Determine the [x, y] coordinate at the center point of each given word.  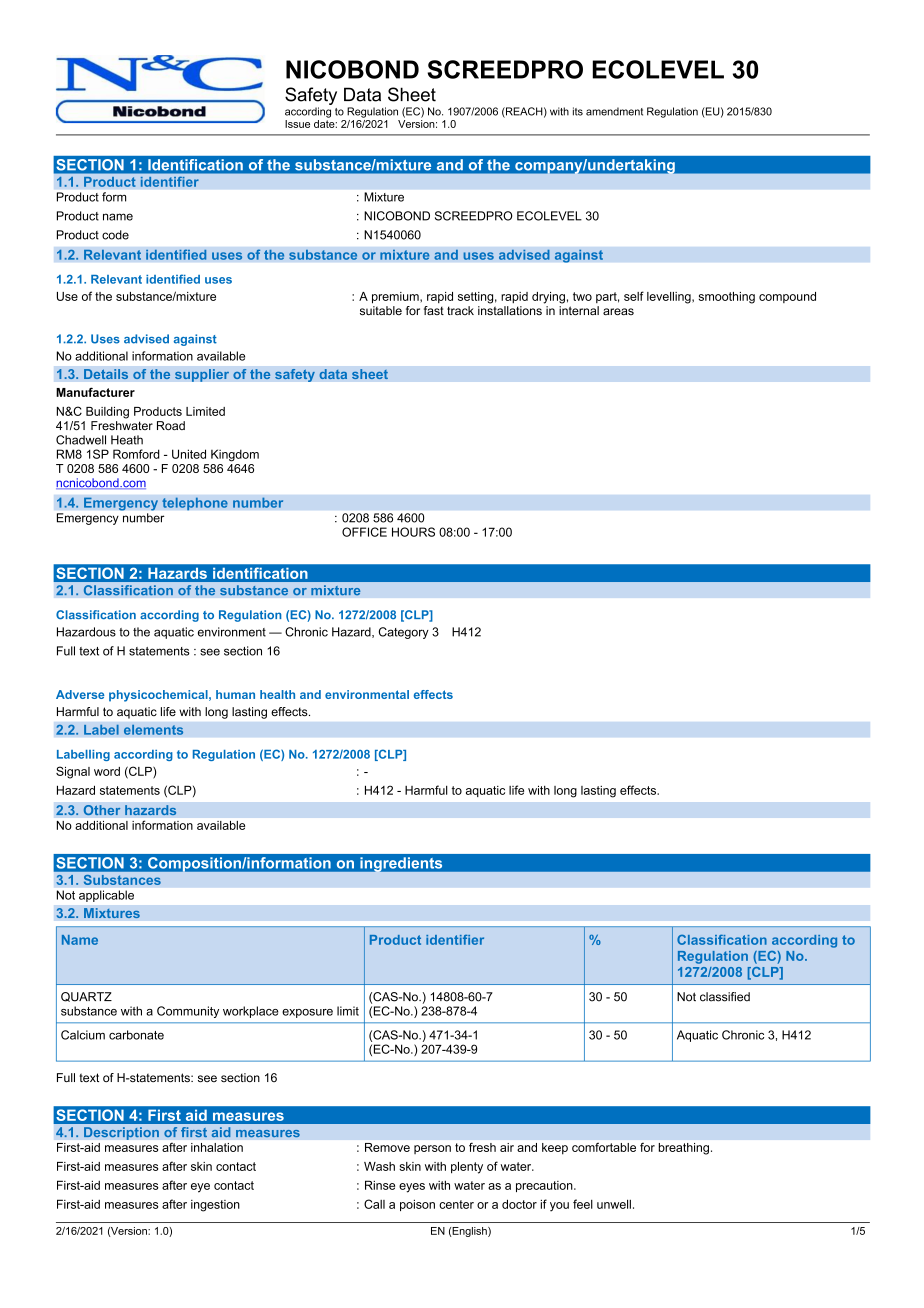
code [115, 235]
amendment [614, 111]
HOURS [413, 532]
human [235, 694]
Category [404, 633]
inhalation [217, 1147]
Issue [297, 124]
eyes [412, 1188]
